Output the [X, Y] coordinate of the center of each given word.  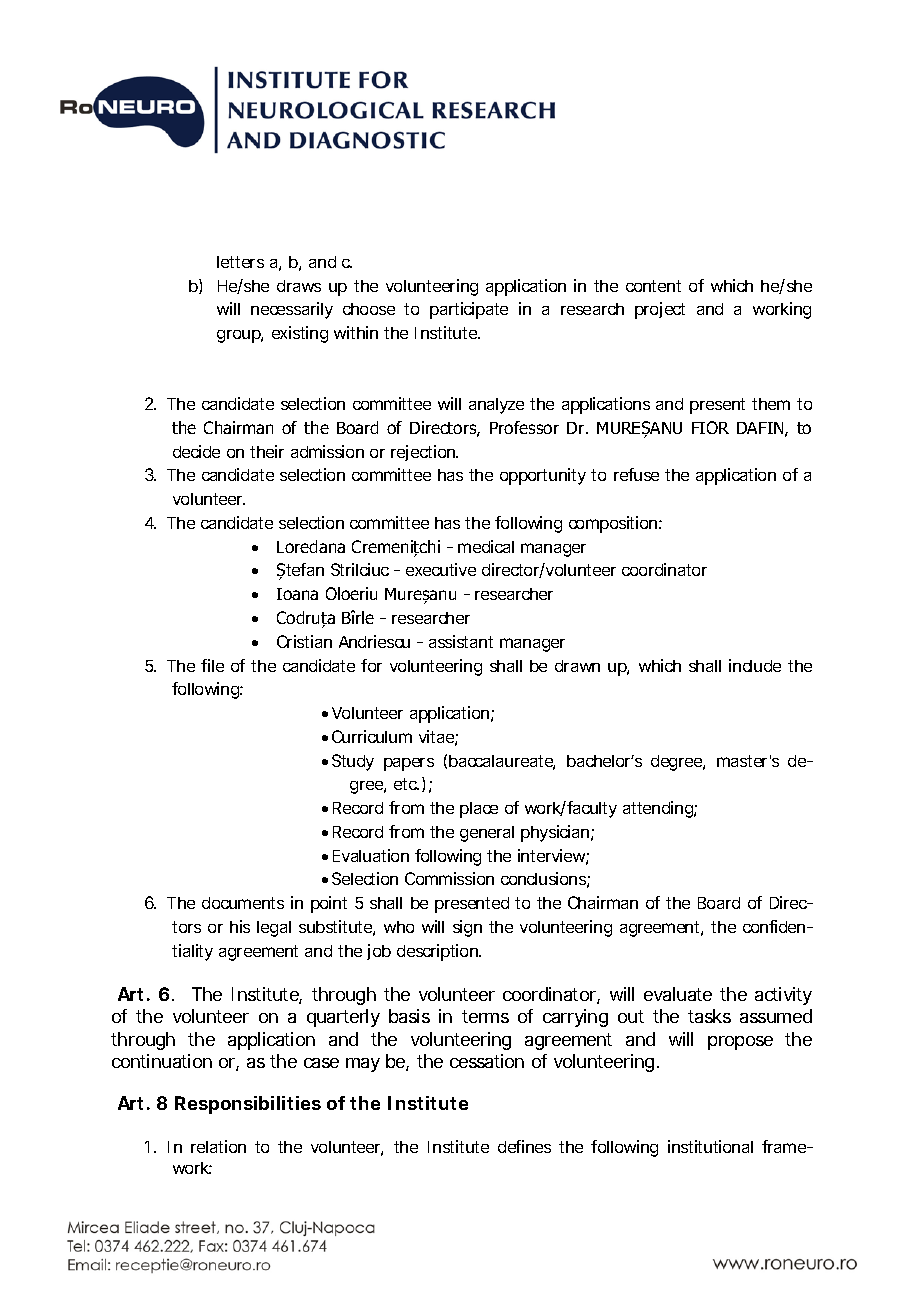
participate [469, 310]
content [653, 286]
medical [486, 546]
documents [243, 903]
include [755, 665]
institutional [710, 1146]
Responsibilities [248, 1105]
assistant [461, 641]
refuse [636, 474]
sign [467, 928]
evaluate [678, 994]
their [267, 451]
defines [524, 1146]
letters [240, 262]
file [212, 665]
